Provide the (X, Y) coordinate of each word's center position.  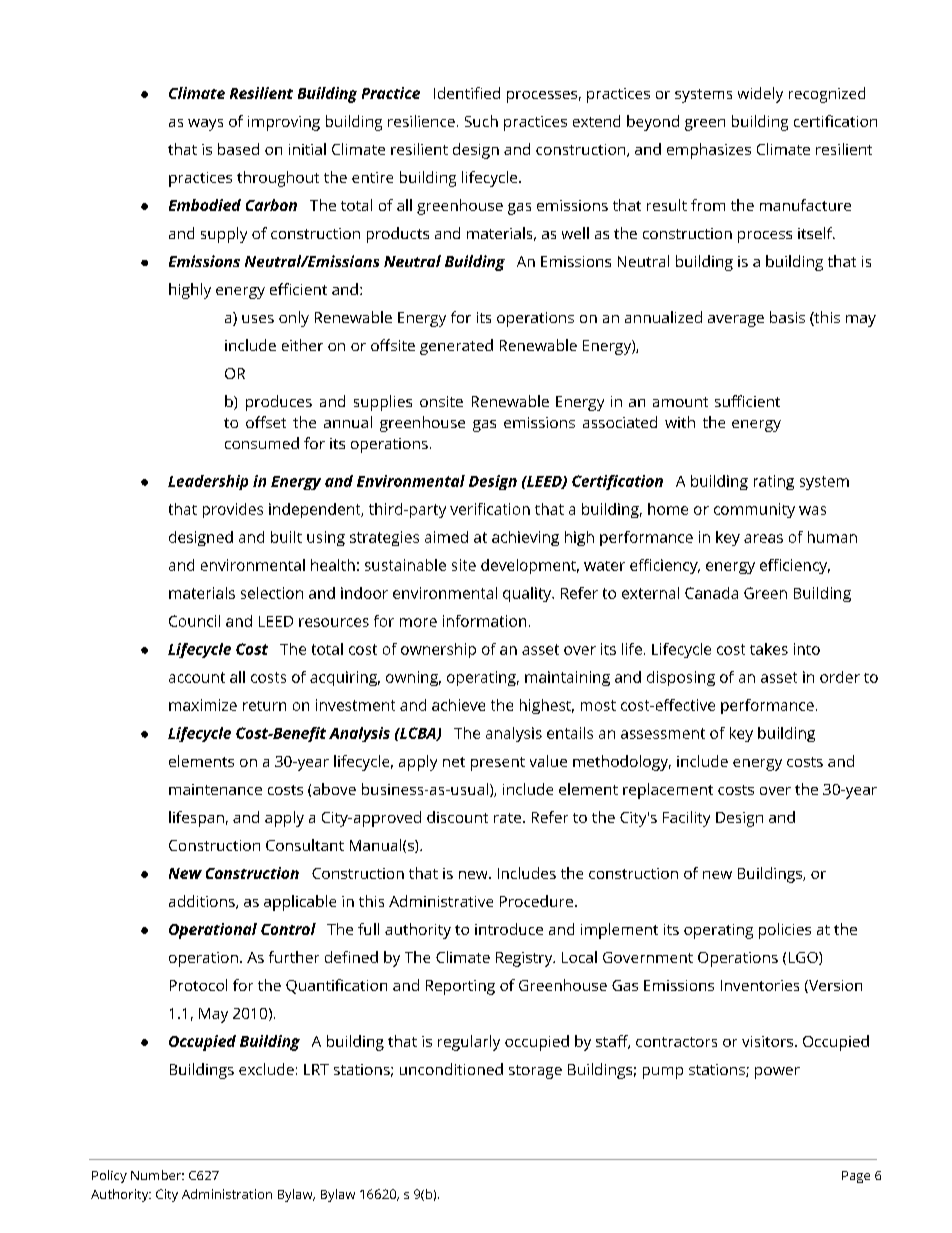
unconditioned (451, 1069)
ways (205, 125)
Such (481, 121)
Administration (227, 1194)
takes (769, 649)
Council (194, 621)
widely (760, 95)
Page (856, 1177)
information (484, 621)
